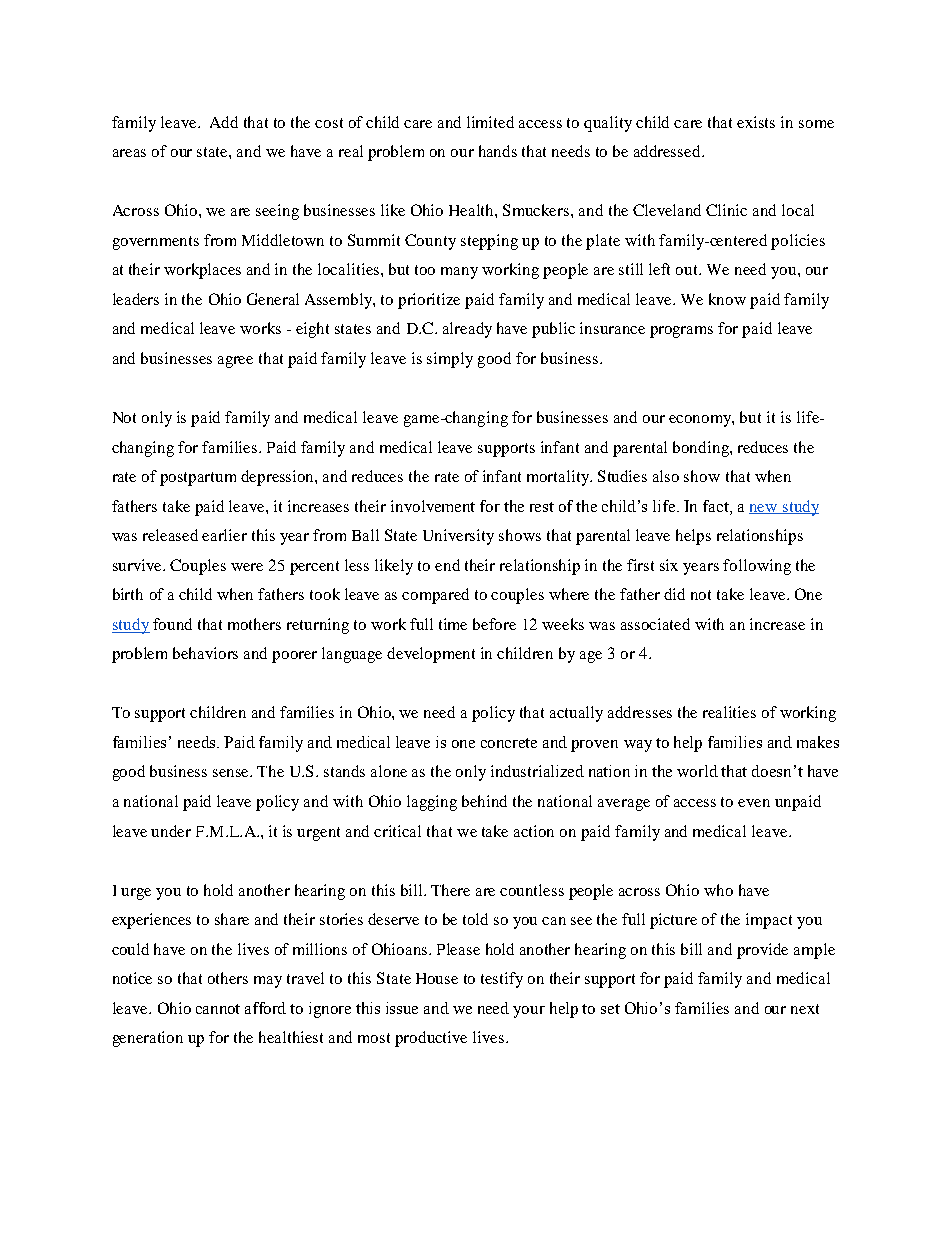 This document has width=952, height=1233. Describe the element at coordinates (467, 330) in the document. I see `already` at that location.
